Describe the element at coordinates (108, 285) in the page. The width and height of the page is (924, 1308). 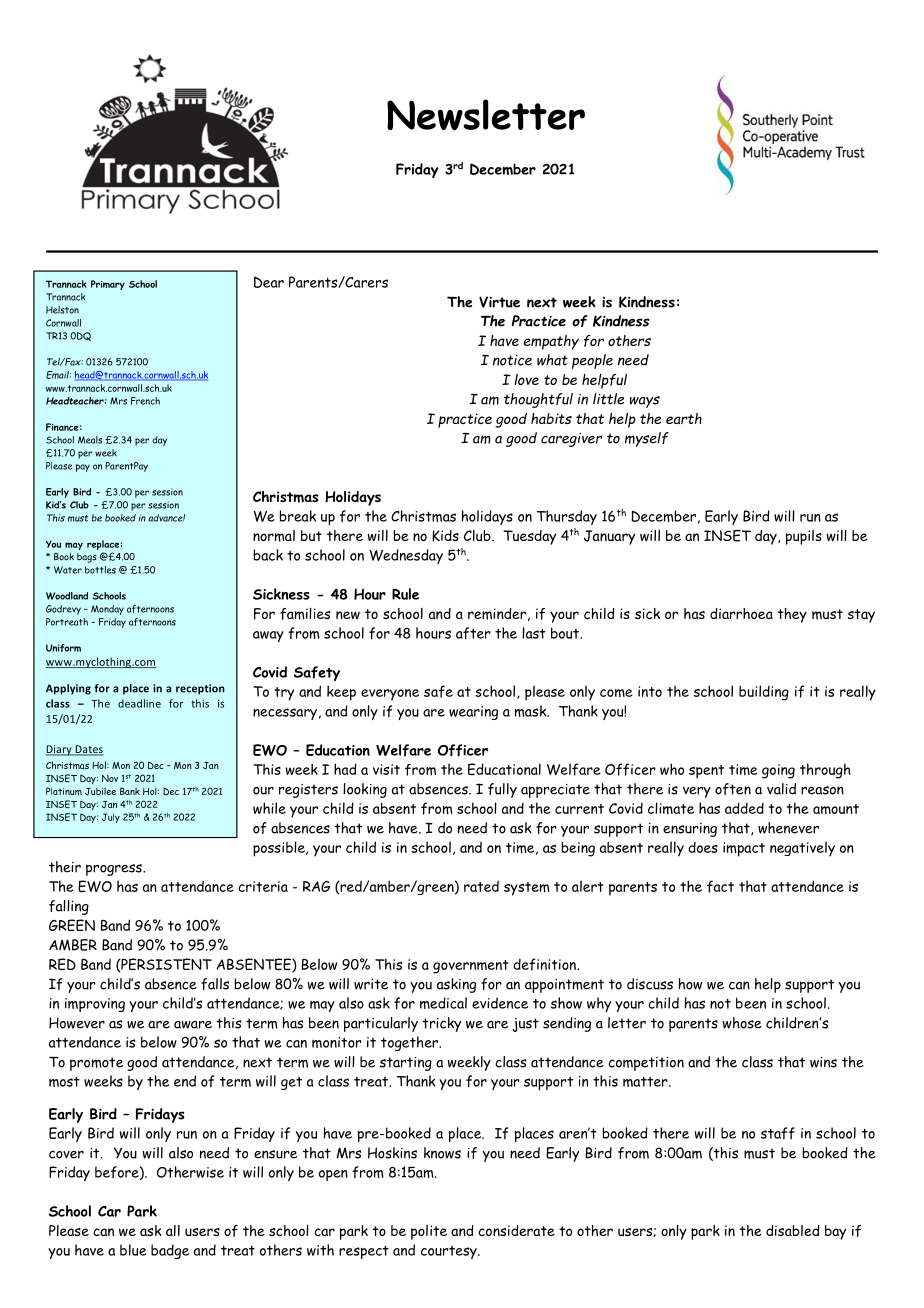
I see `Primary` at that location.
